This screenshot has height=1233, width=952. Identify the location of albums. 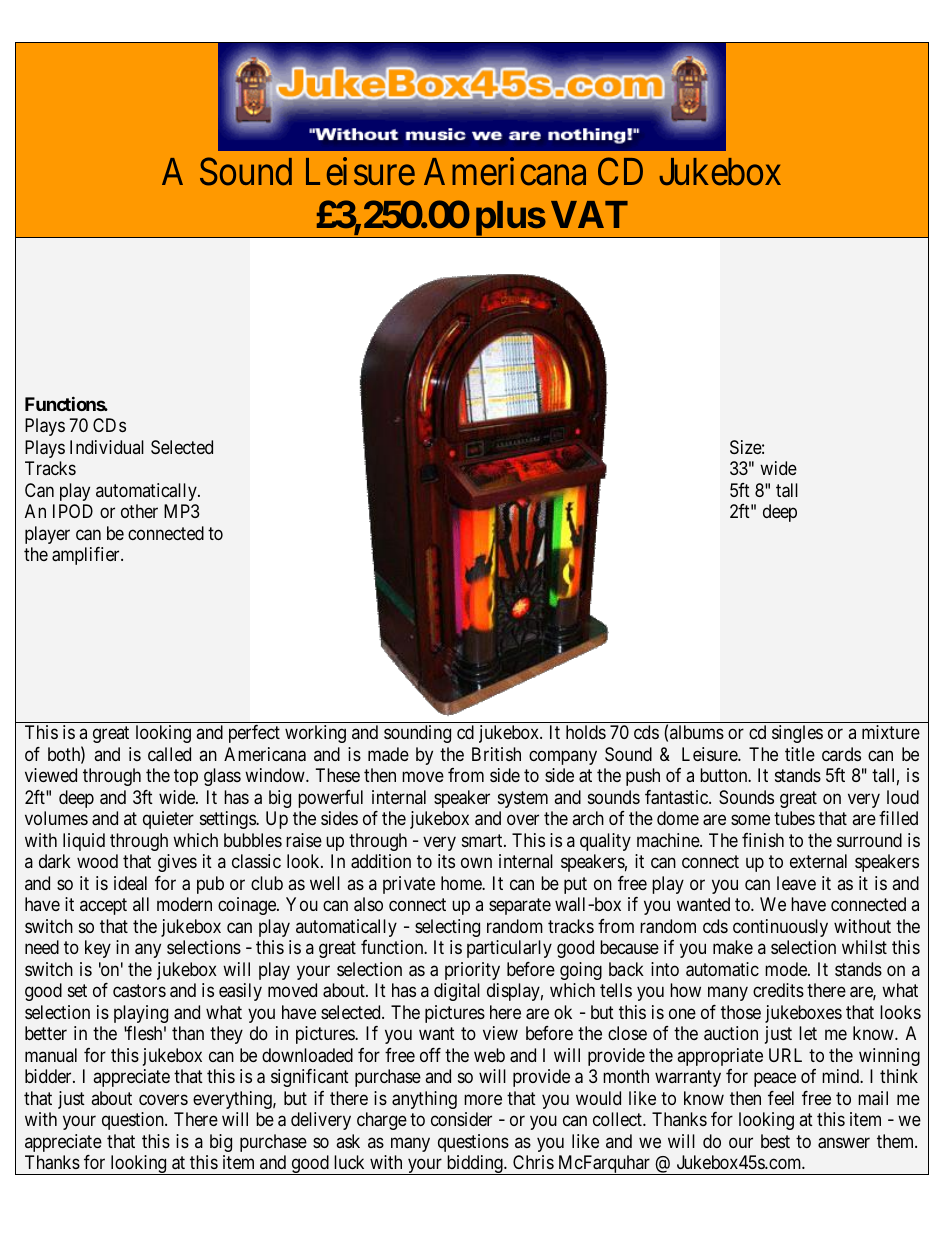
(697, 732).
